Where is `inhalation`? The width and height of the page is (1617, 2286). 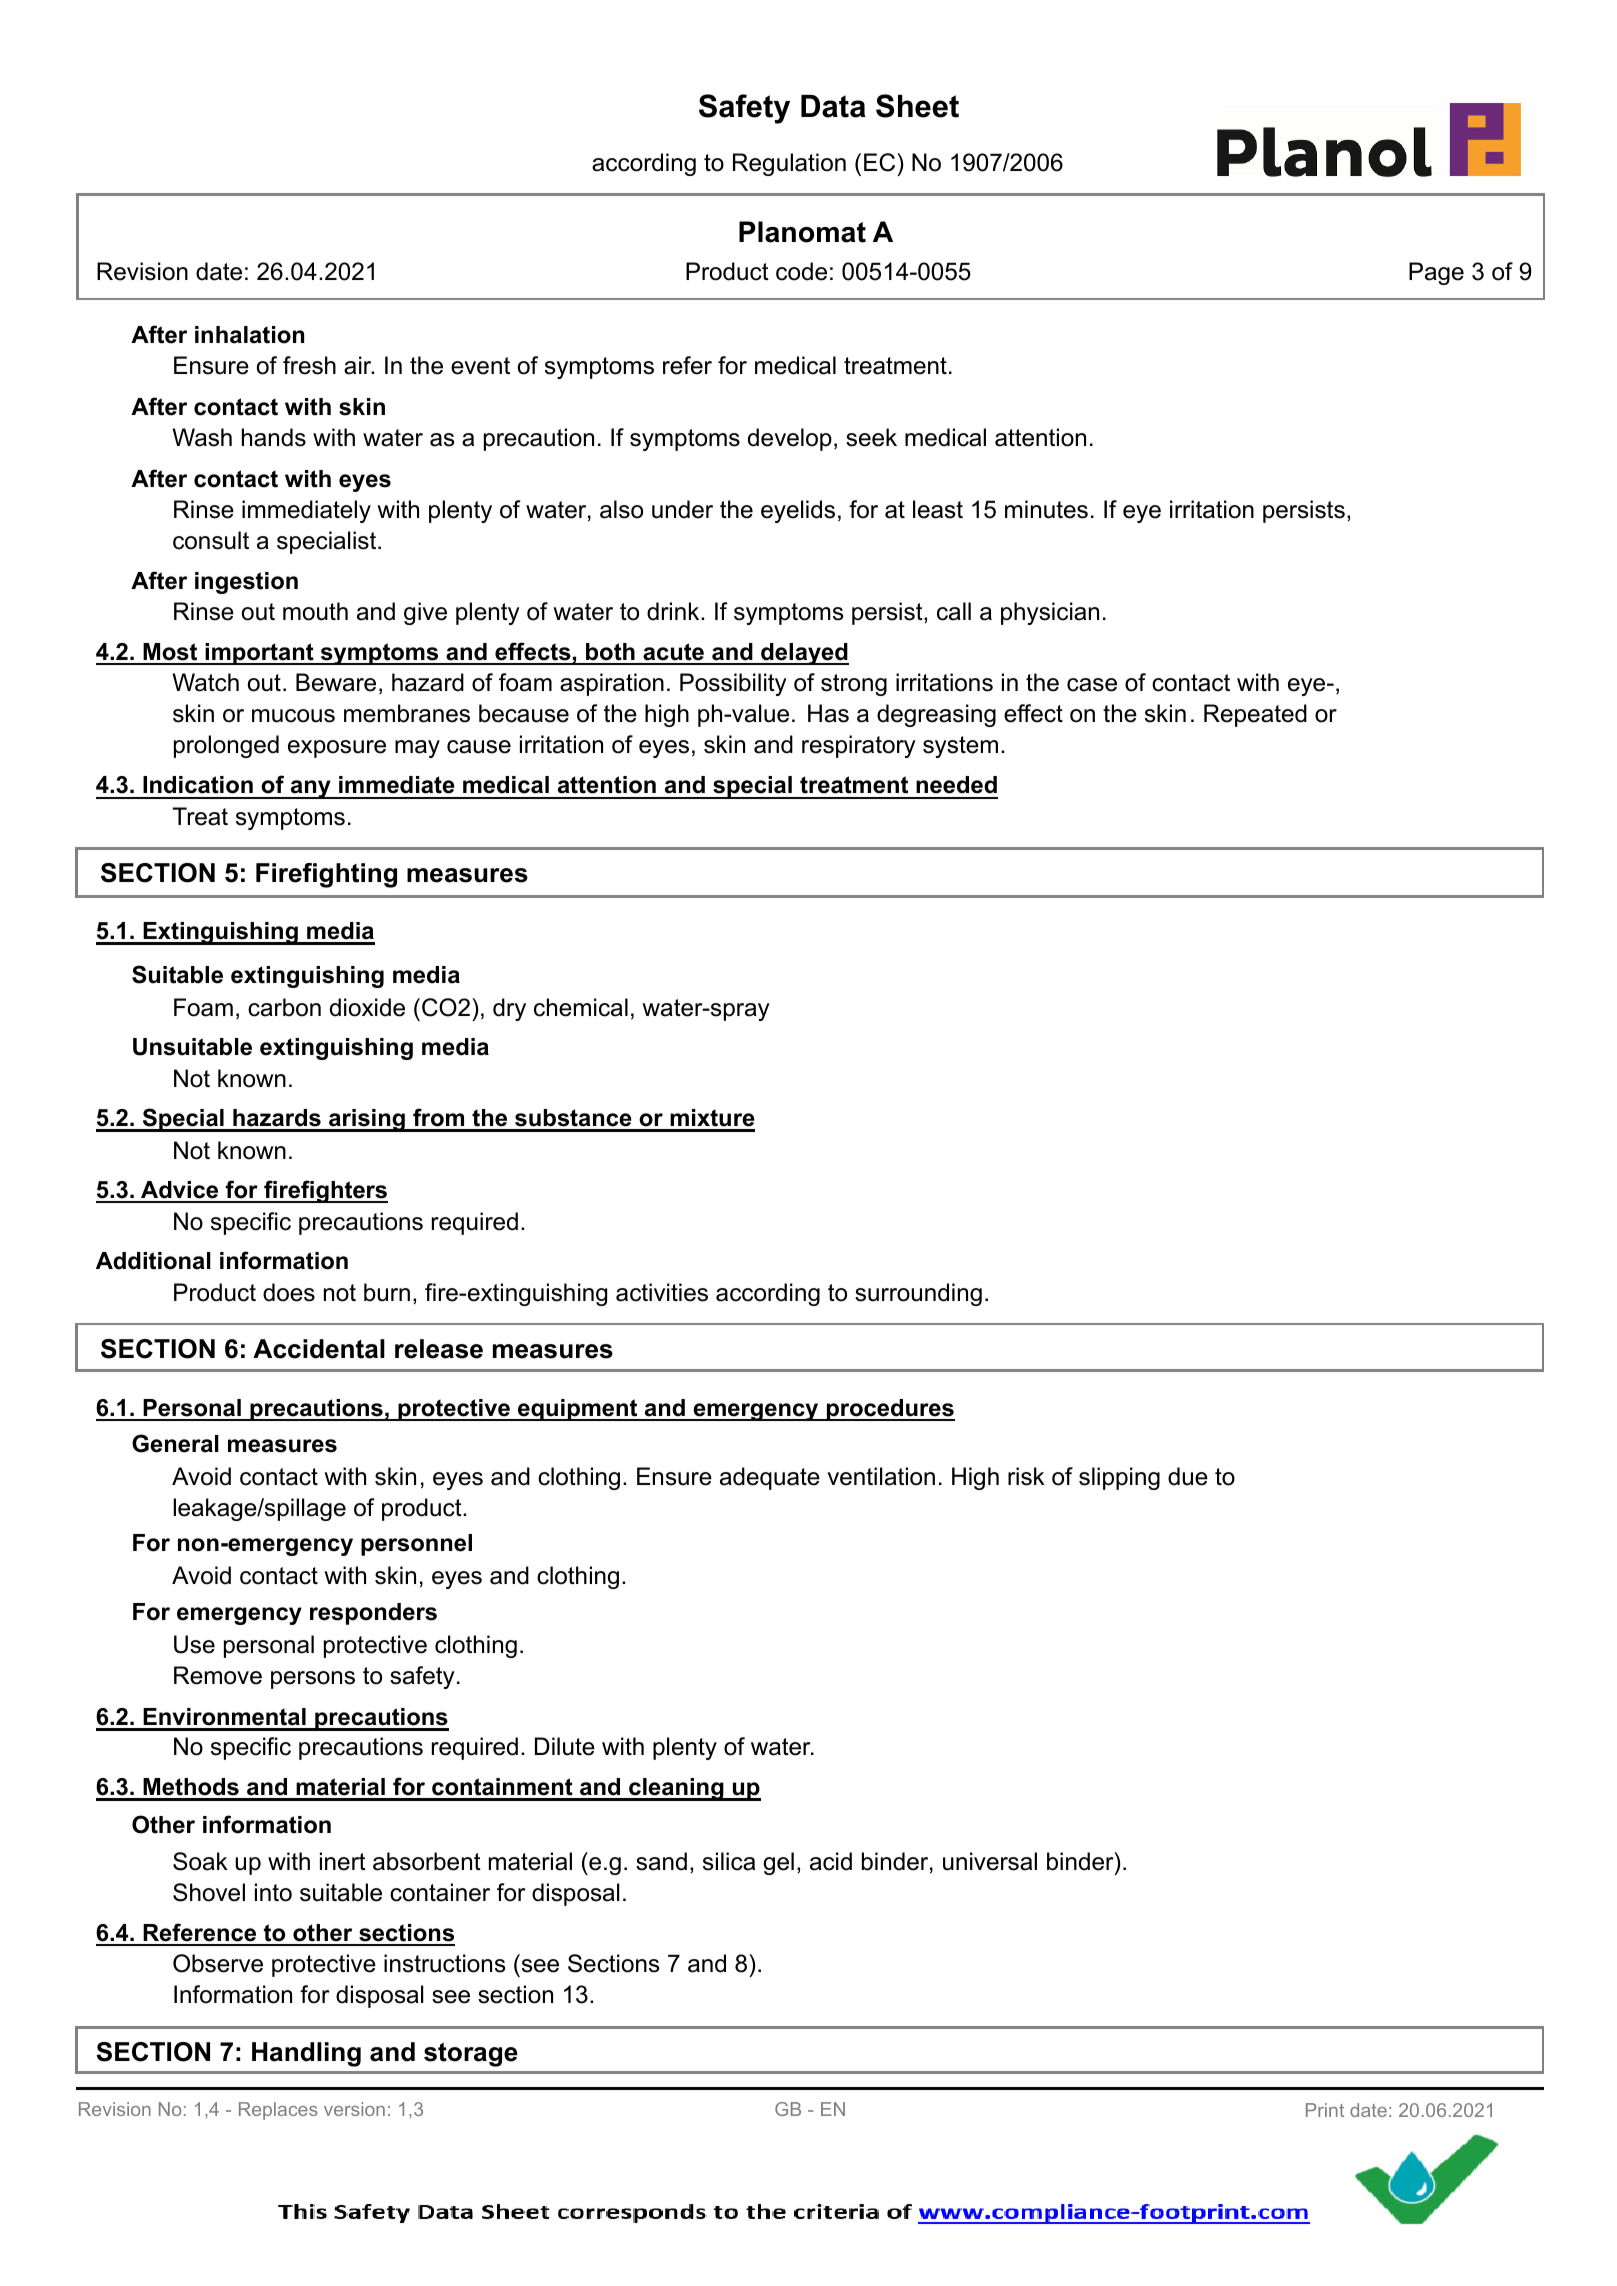
inhalation is located at coordinates (249, 335).
